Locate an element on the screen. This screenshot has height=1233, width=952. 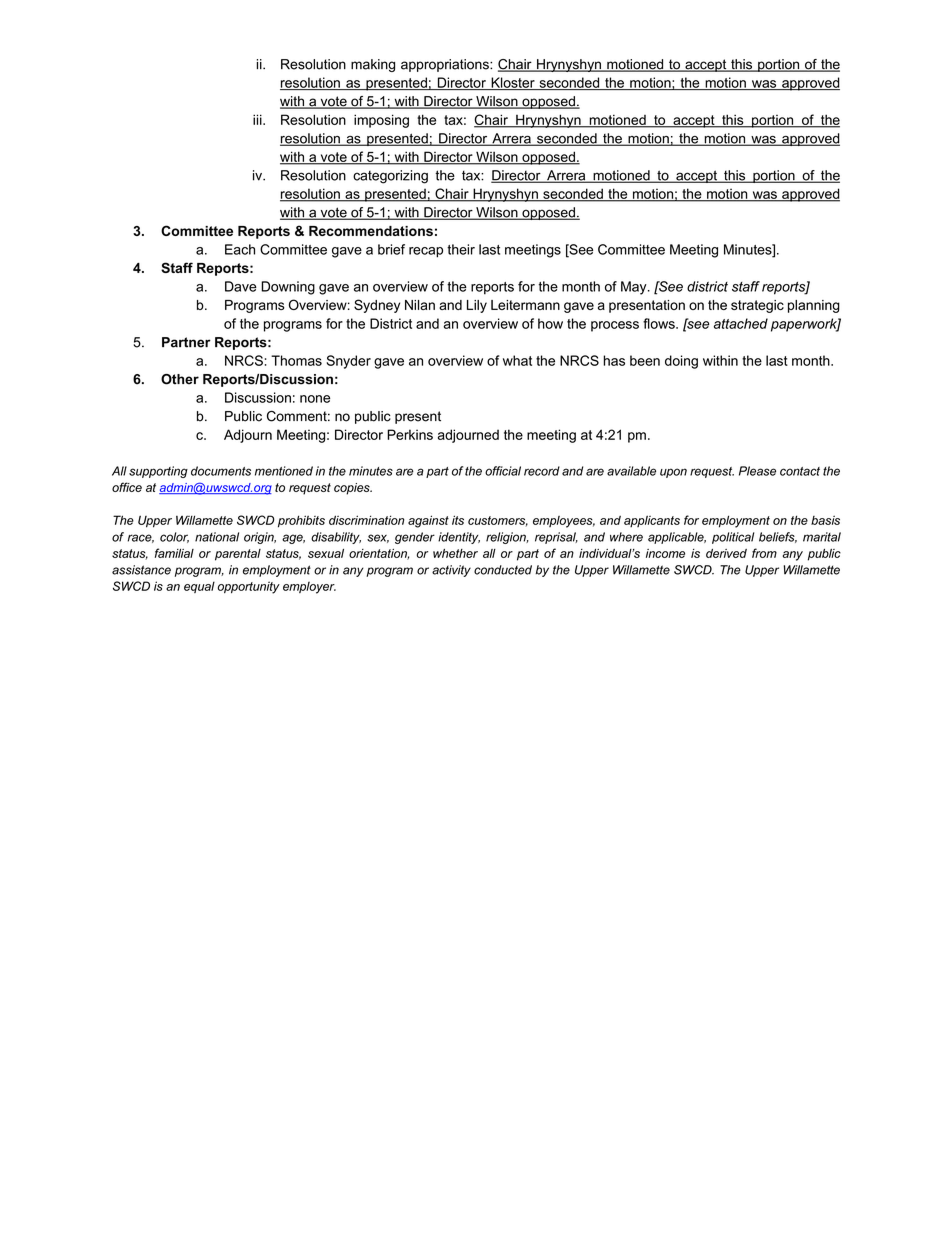
Each is located at coordinates (240, 249).
